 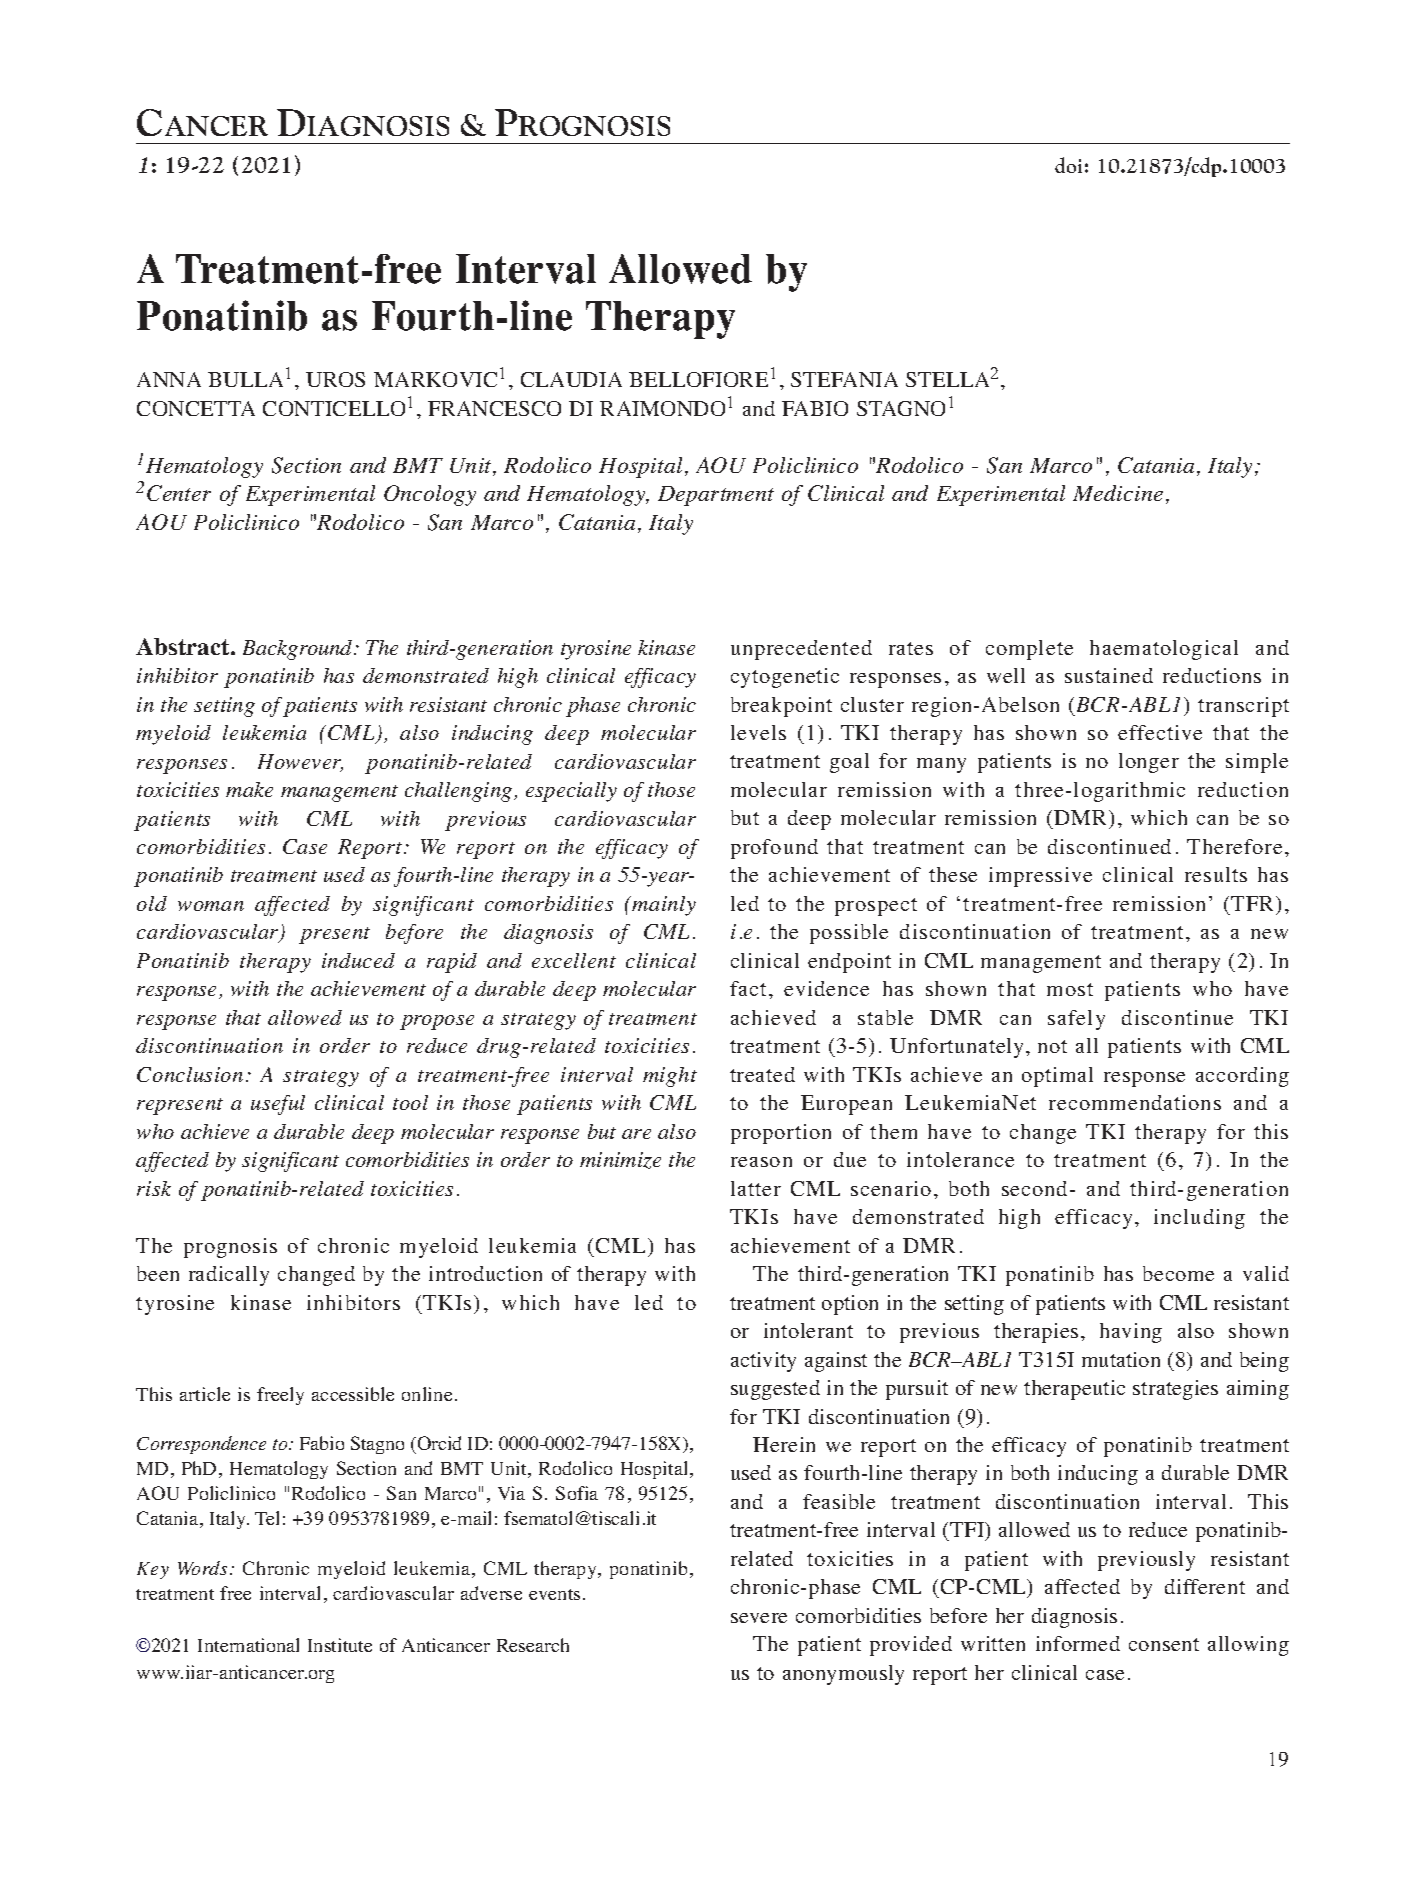 I want to click on sustained, so click(x=1109, y=675).
